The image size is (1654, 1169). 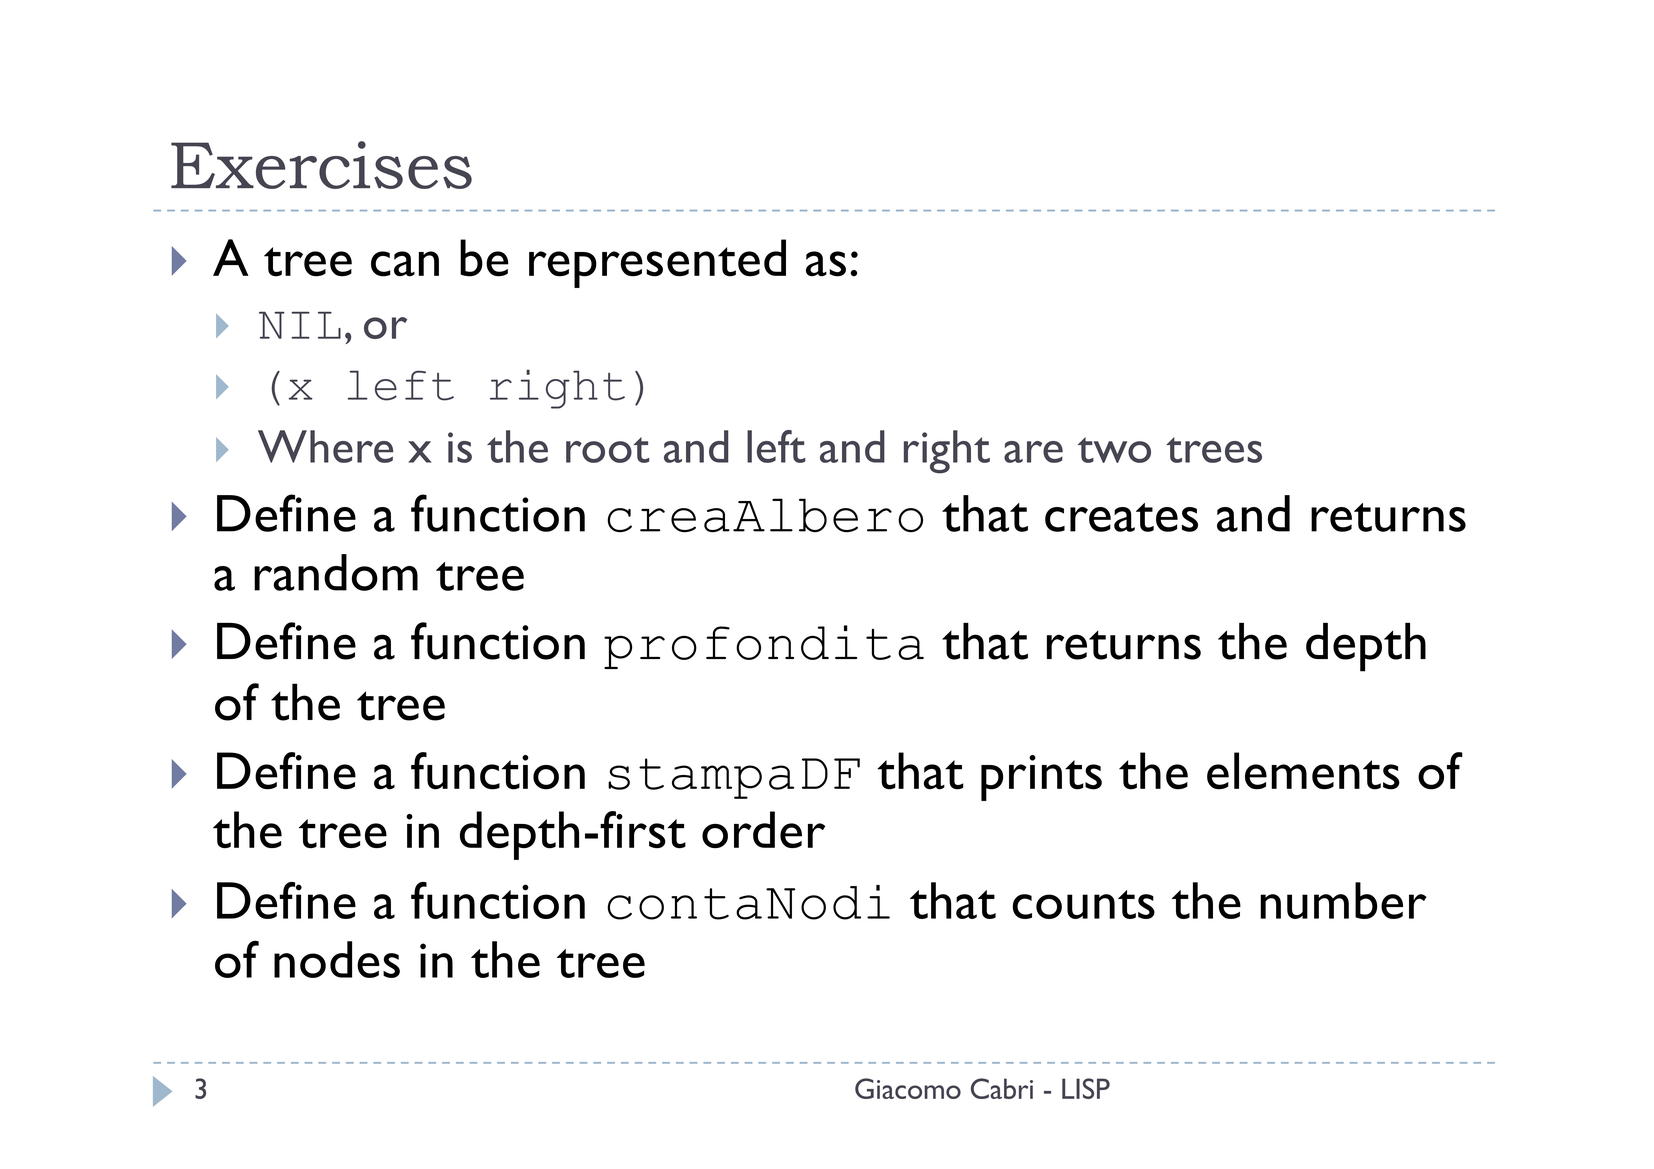 I want to click on represented, so click(x=657, y=263).
